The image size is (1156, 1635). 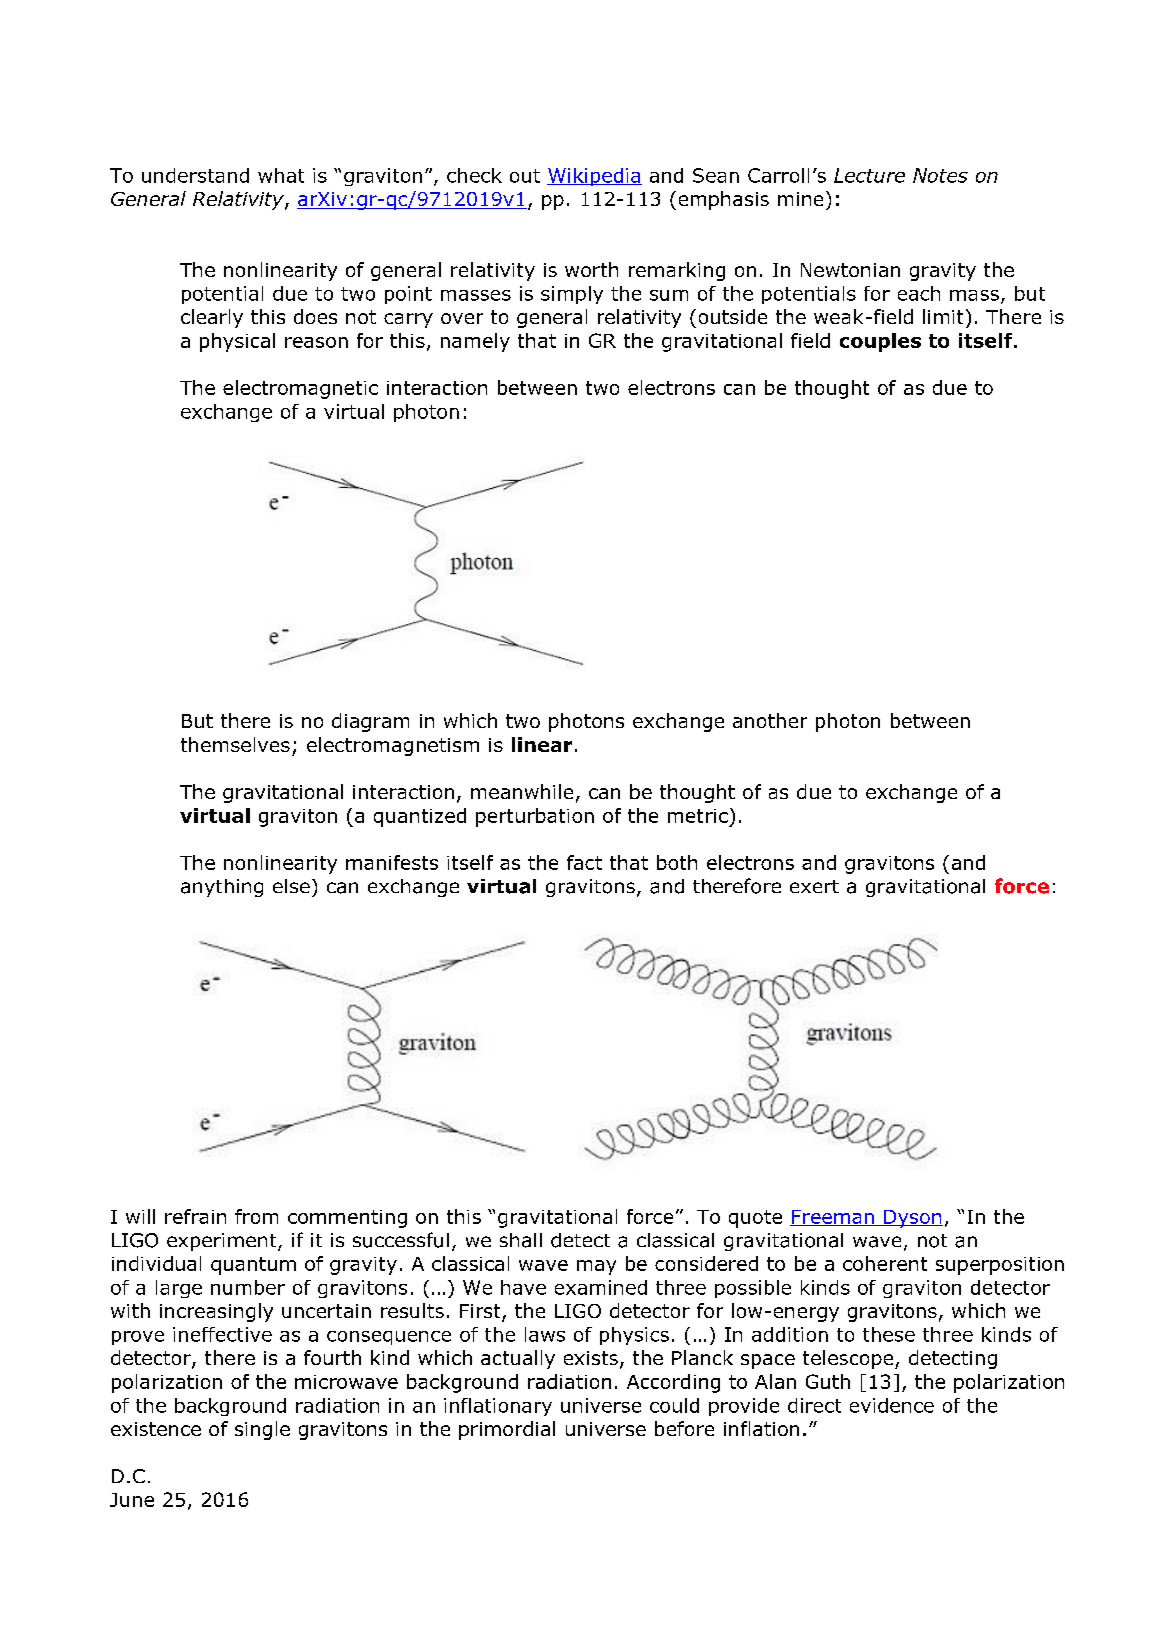 I want to click on single, so click(x=262, y=1430).
